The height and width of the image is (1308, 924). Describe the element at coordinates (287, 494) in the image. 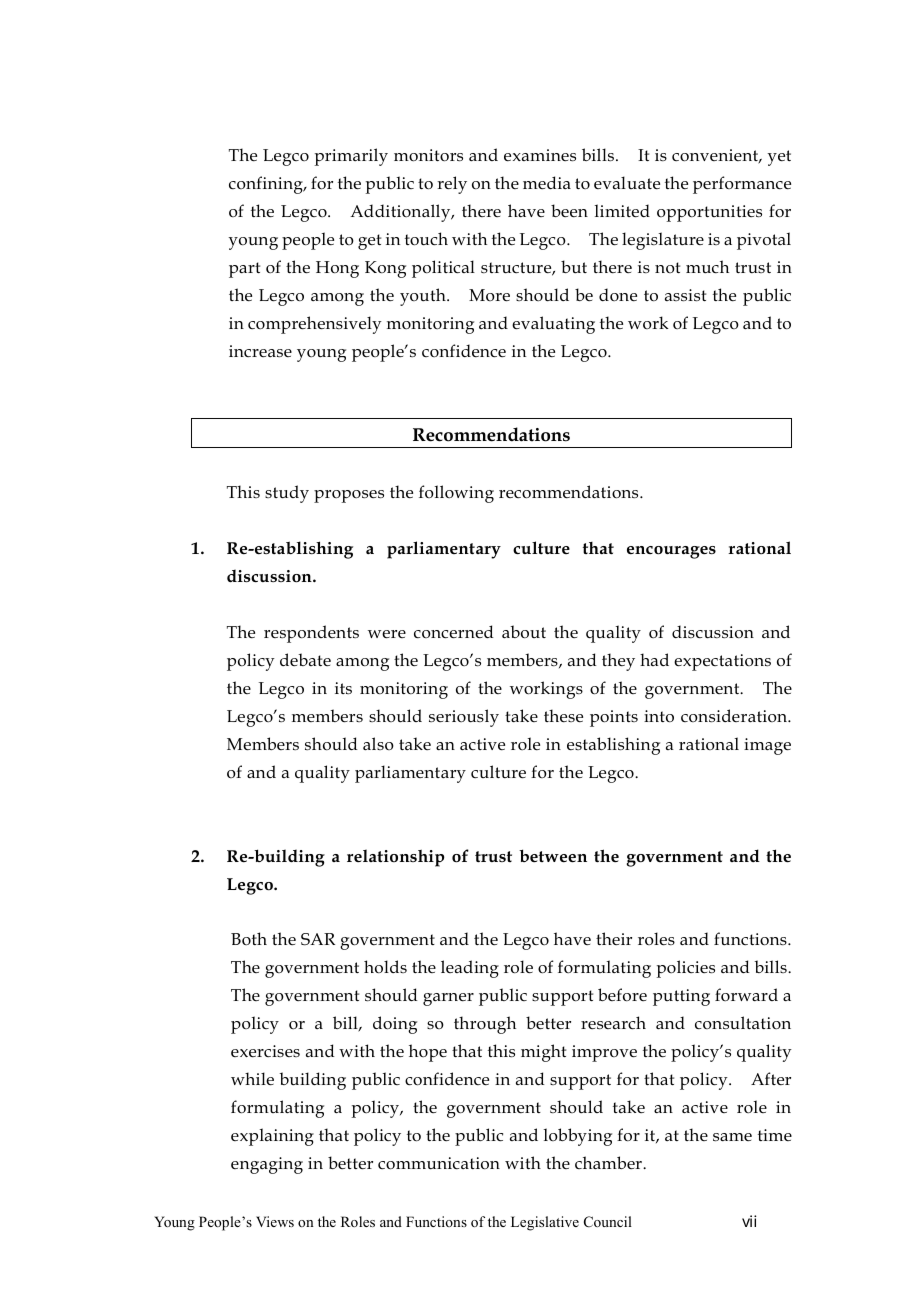

I see `study` at that location.
